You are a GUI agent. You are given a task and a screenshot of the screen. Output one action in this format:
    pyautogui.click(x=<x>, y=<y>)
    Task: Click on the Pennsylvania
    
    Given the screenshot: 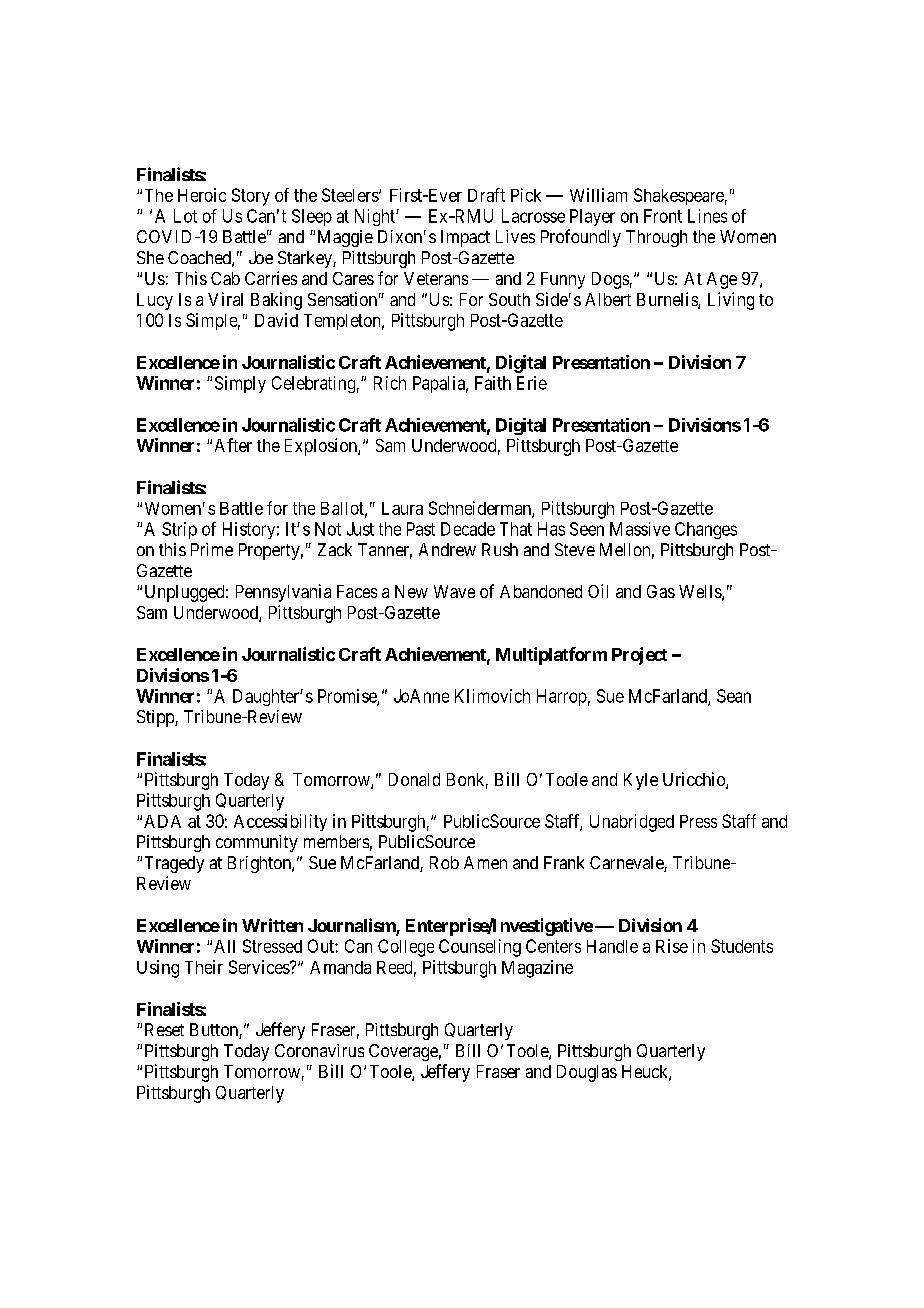 What is the action you would take?
    pyautogui.click(x=283, y=593)
